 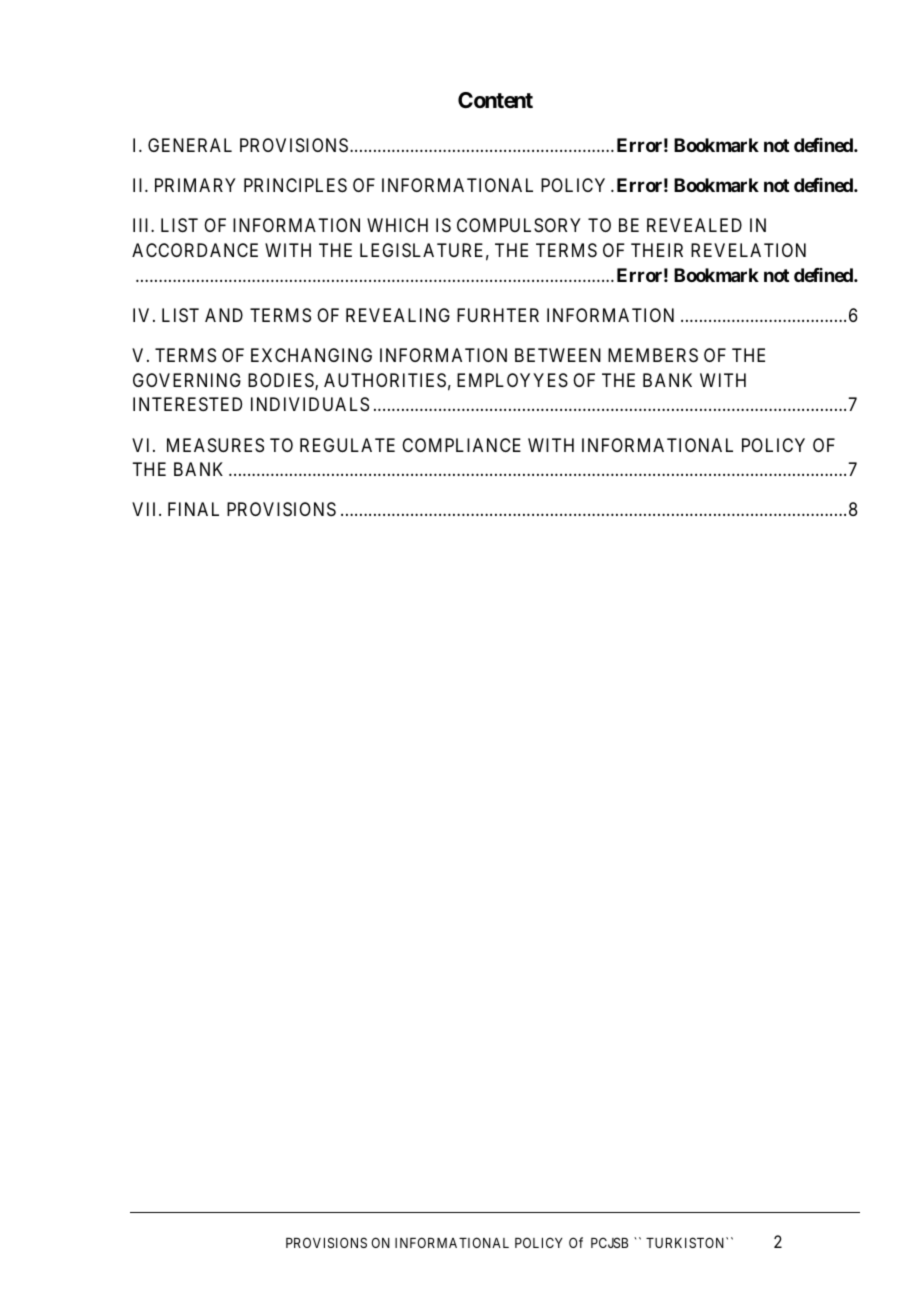 What do you see at coordinates (190, 145) in the page?
I see `GENERAL` at bounding box center [190, 145].
